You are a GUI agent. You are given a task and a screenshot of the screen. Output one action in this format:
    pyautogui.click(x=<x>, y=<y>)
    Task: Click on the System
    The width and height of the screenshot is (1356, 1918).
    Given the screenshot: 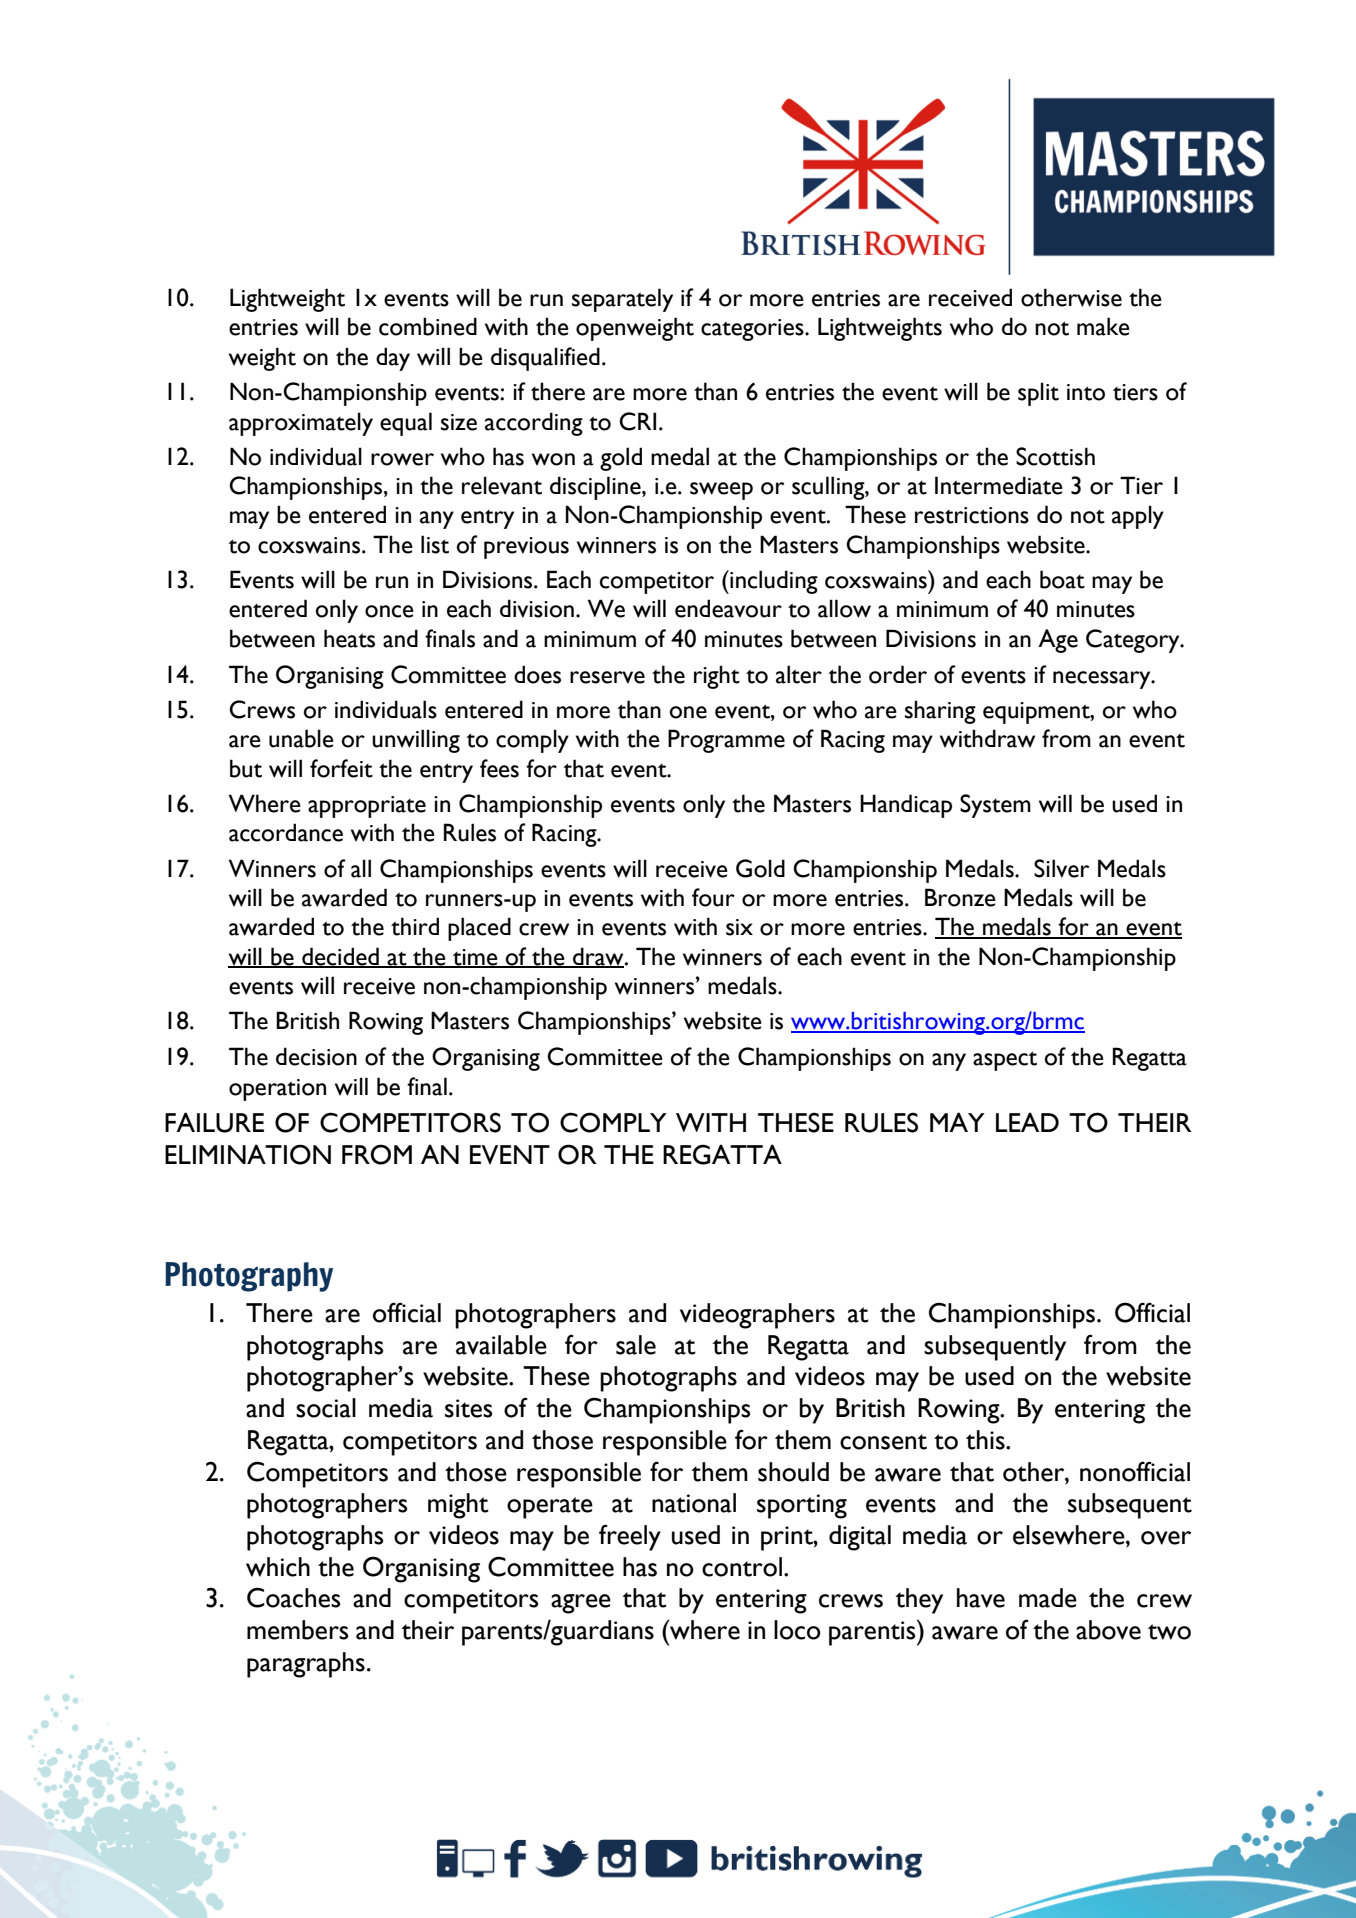 What is the action you would take?
    pyautogui.click(x=995, y=806)
